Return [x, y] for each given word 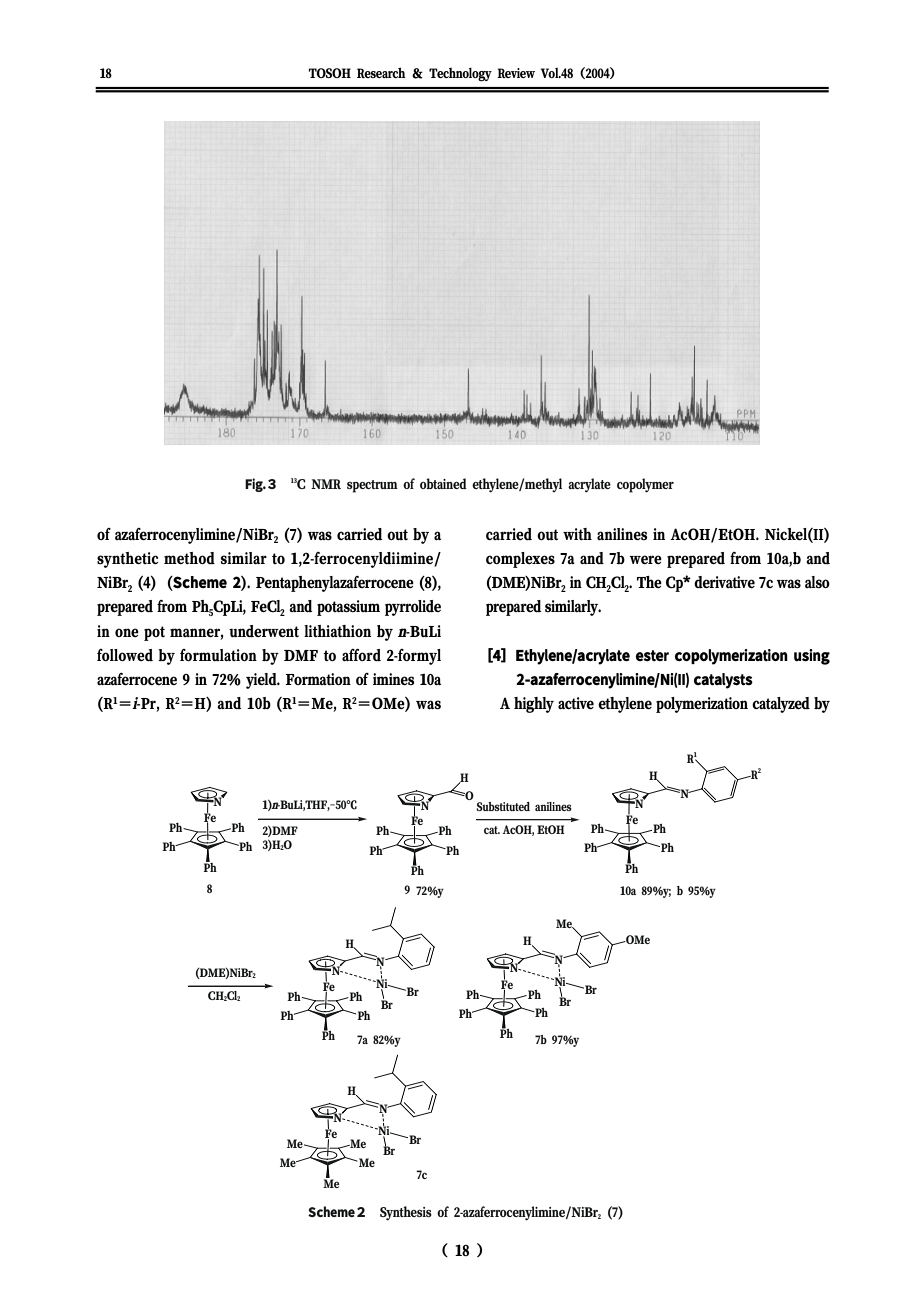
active [576, 703]
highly [534, 705]
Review [516, 73]
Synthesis [406, 1213]
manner [196, 633]
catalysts [723, 681]
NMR [326, 484]
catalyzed [781, 705]
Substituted [503, 806]
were [646, 559]
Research [381, 72]
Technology [460, 75]
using [812, 657]
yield [263, 681]
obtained [443, 483]
